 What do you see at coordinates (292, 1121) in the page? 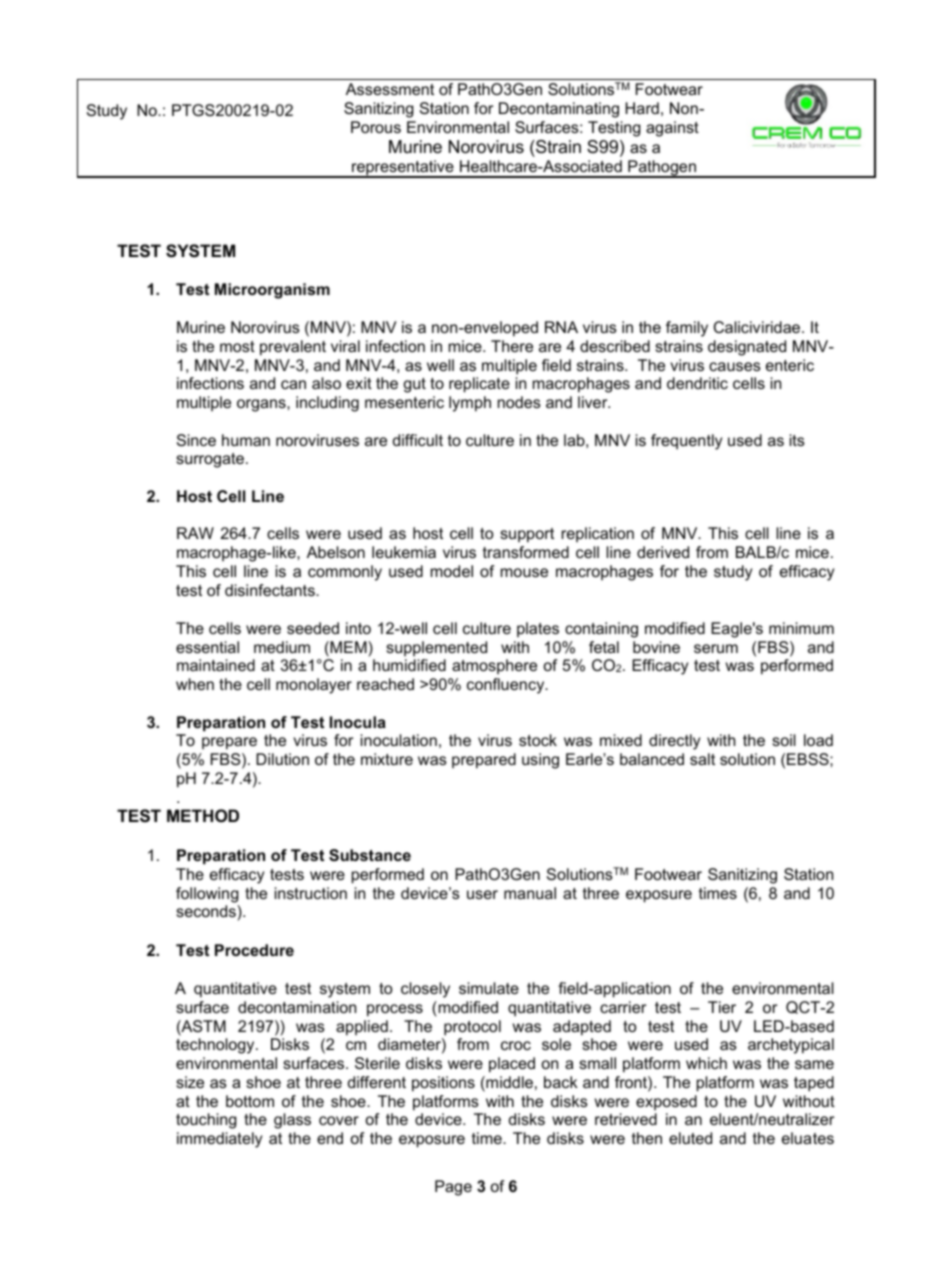
I see `glass` at bounding box center [292, 1121].
